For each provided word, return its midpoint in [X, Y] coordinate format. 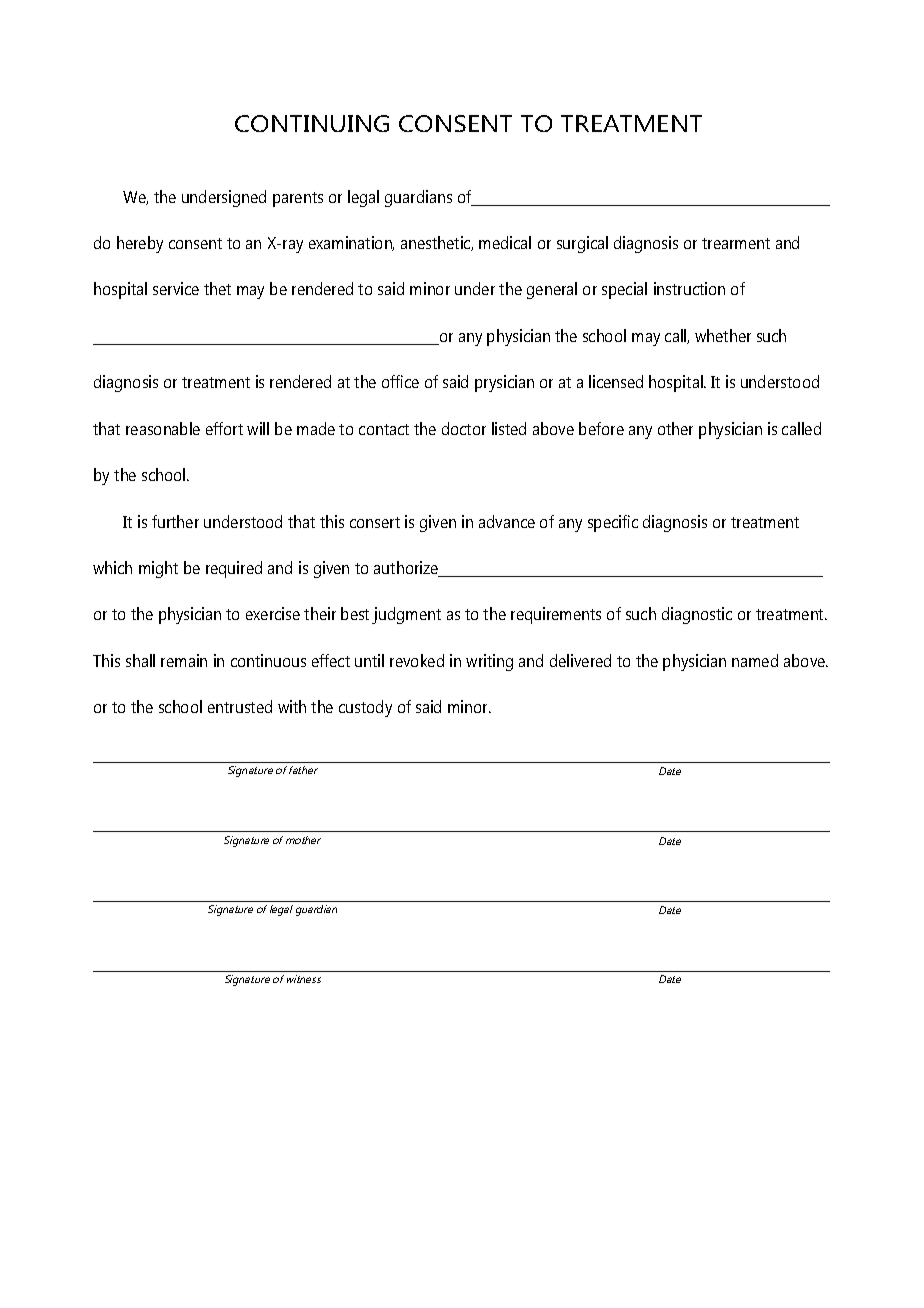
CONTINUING [312, 123]
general [552, 290]
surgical [582, 244]
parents [298, 199]
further [175, 521]
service [176, 288]
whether [723, 335]
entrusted [240, 706]
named [755, 660]
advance [507, 521]
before [601, 428]
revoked [417, 660]
